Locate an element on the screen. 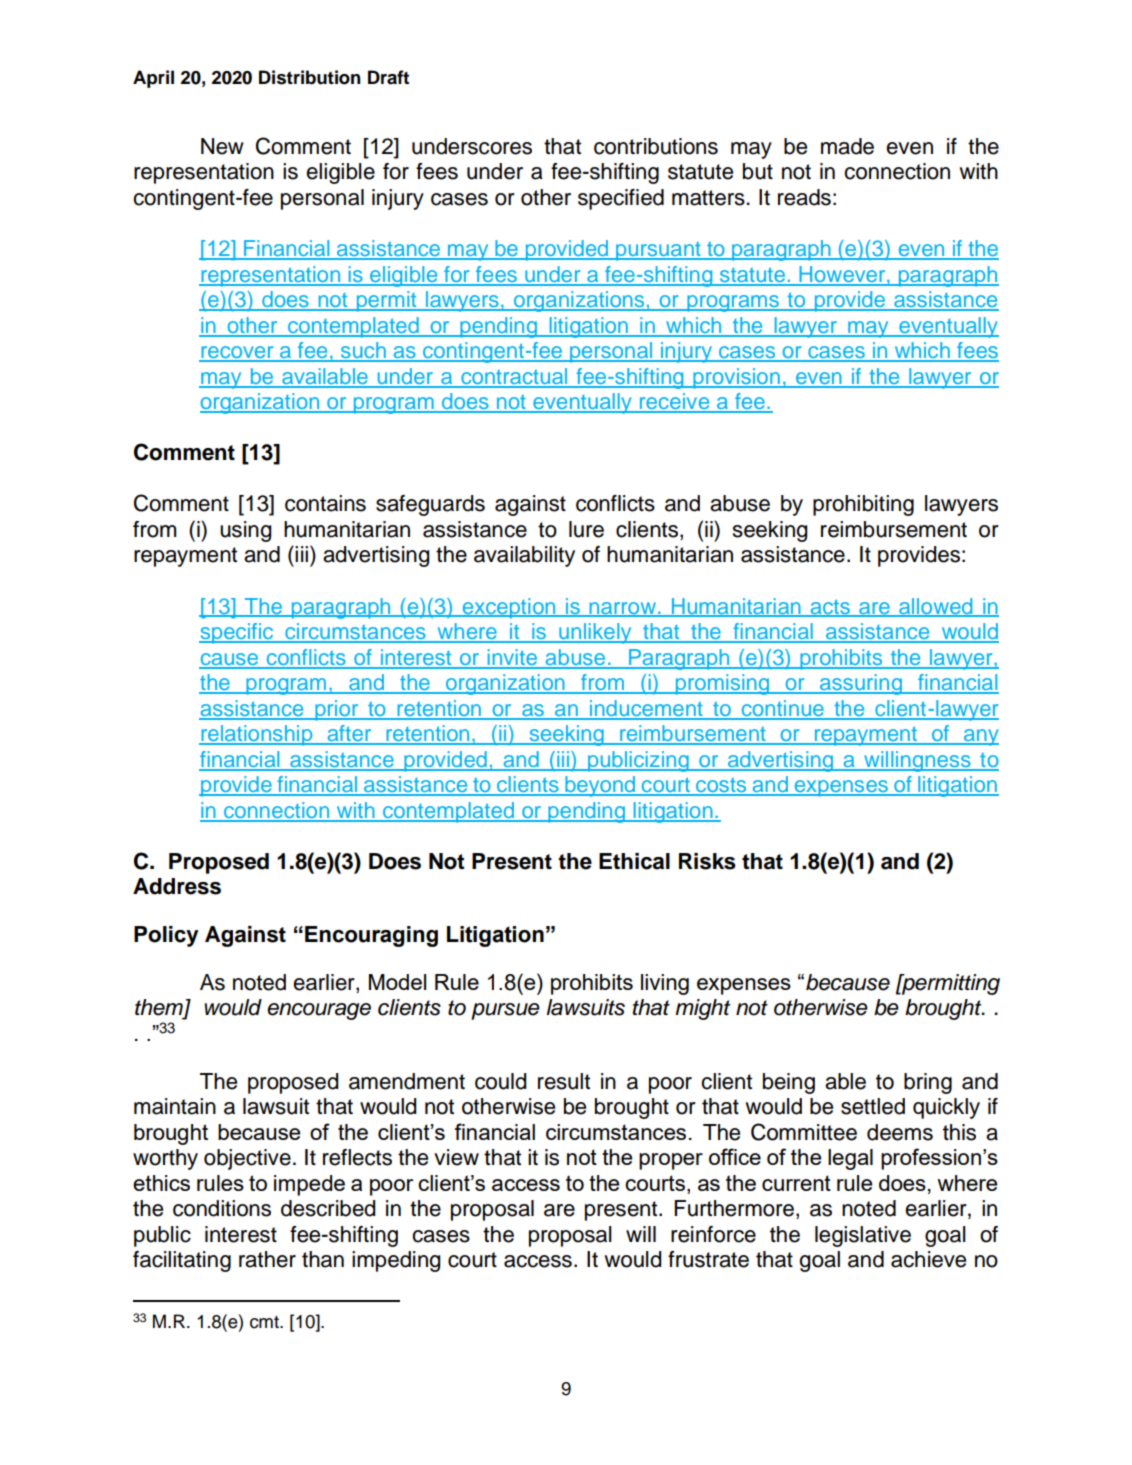  made is located at coordinates (847, 146).
